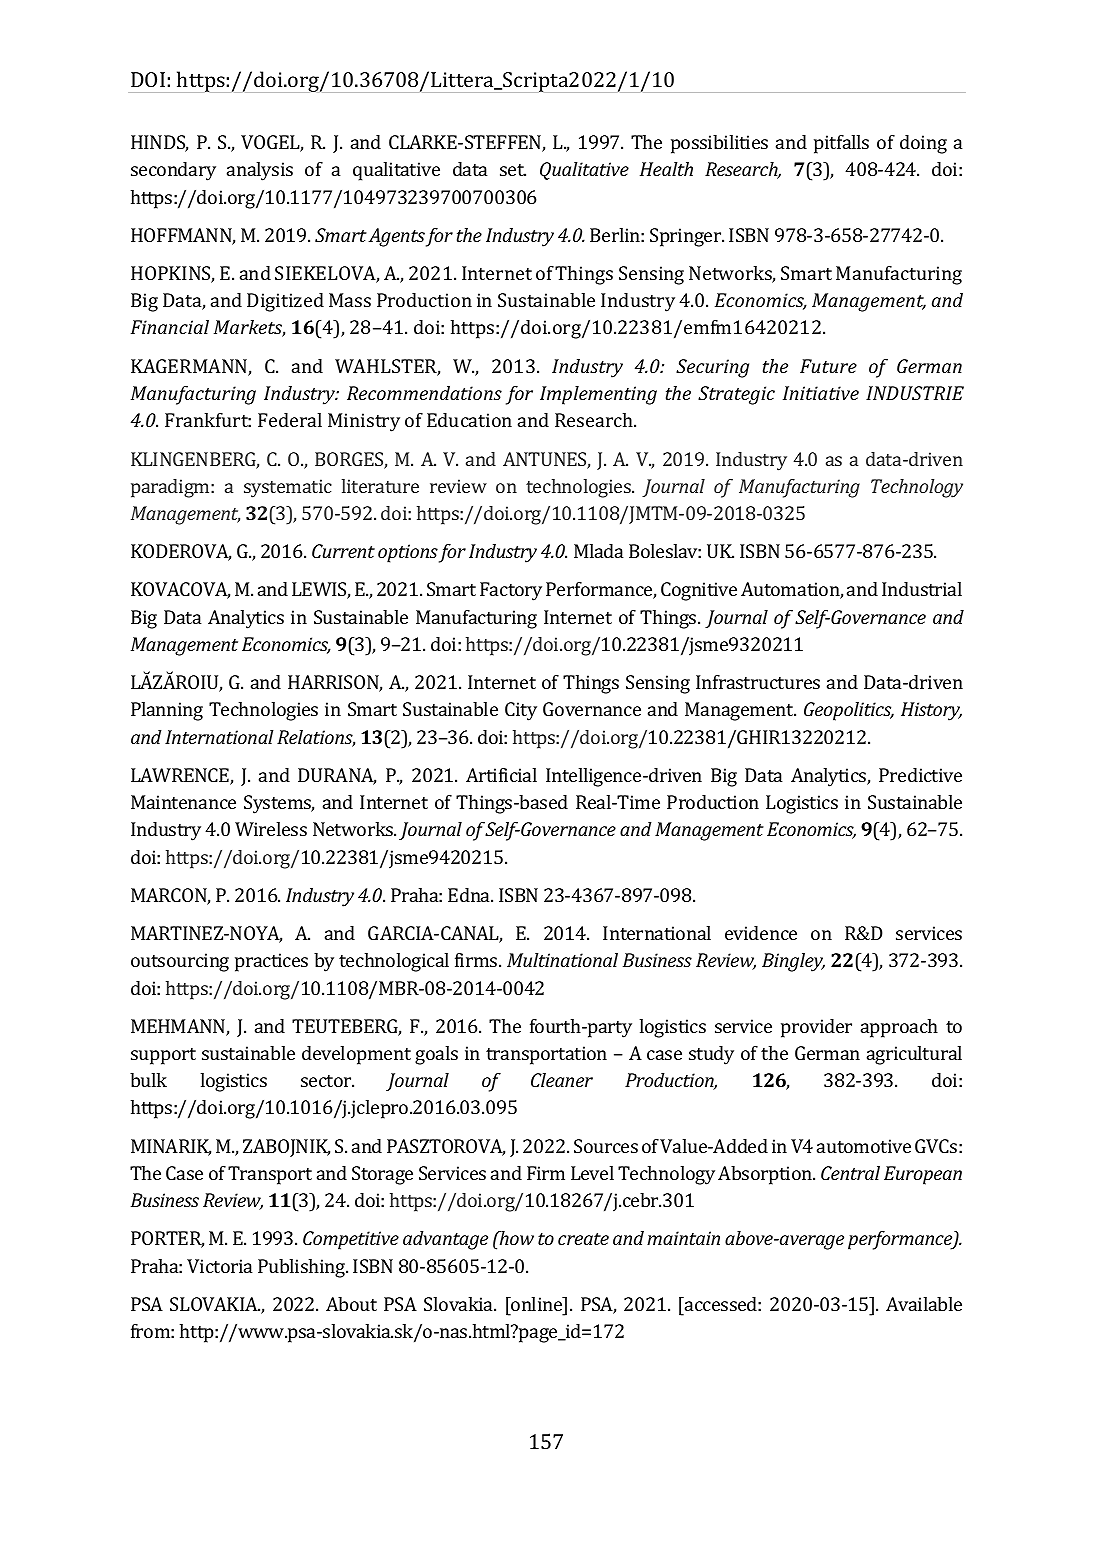 This document has height=1546, width=1093. Describe the element at coordinates (290, 420) in the document. I see `Federal` at that location.
